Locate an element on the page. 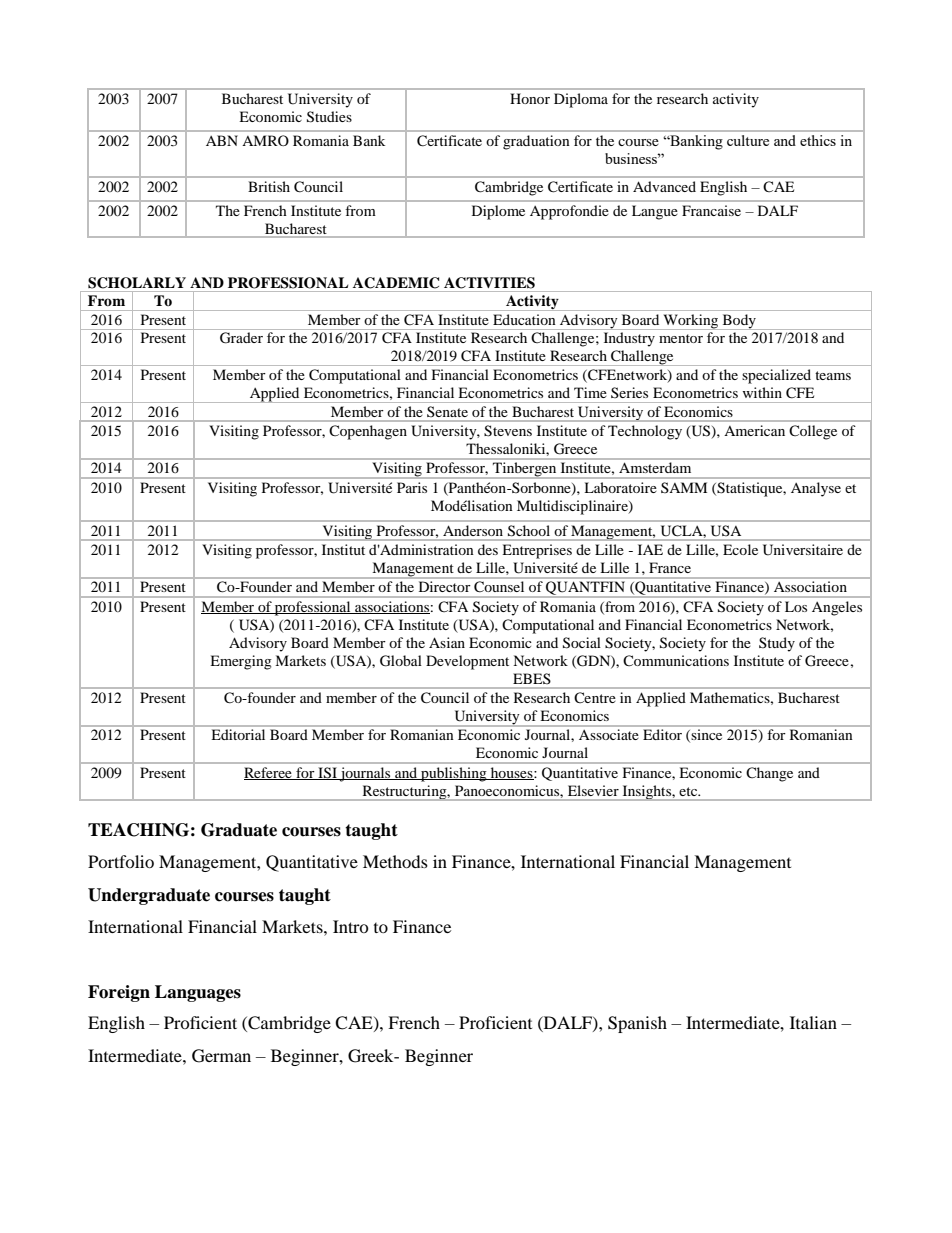  Grader is located at coordinates (241, 338).
